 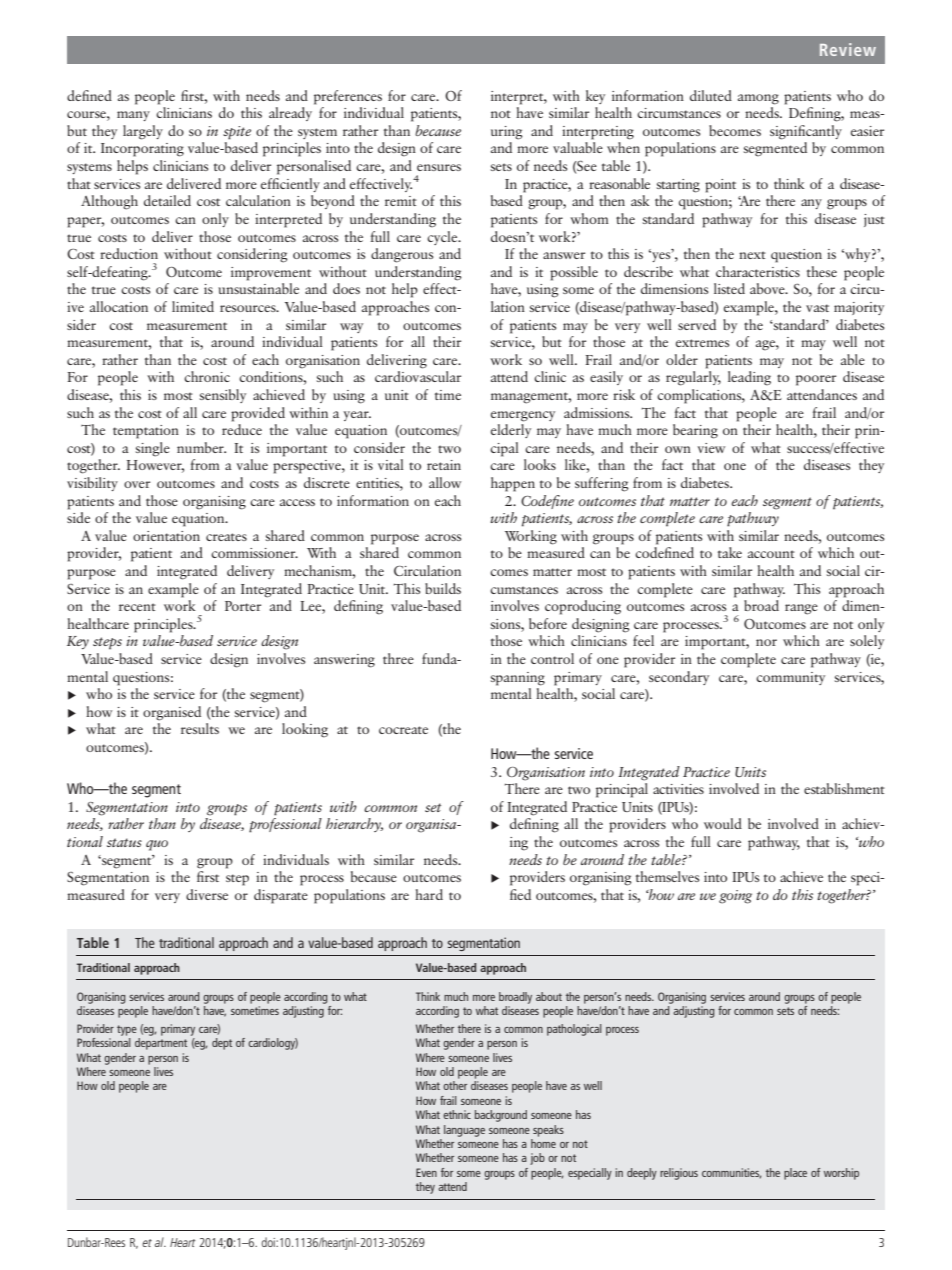 What do you see at coordinates (439, 167) in the page?
I see `ensures` at bounding box center [439, 167].
